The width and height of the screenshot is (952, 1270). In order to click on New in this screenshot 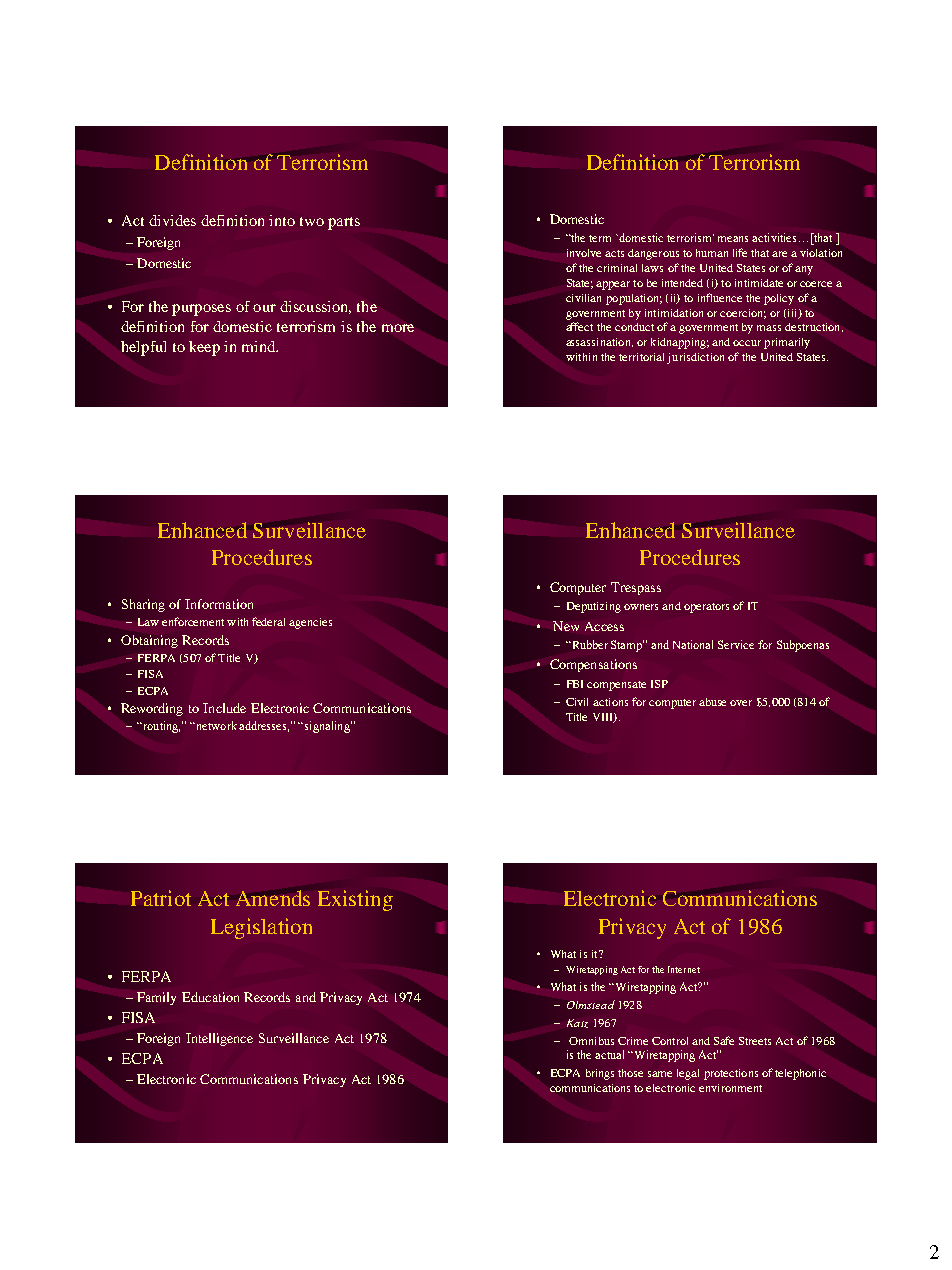, I will do `click(566, 626)`.
